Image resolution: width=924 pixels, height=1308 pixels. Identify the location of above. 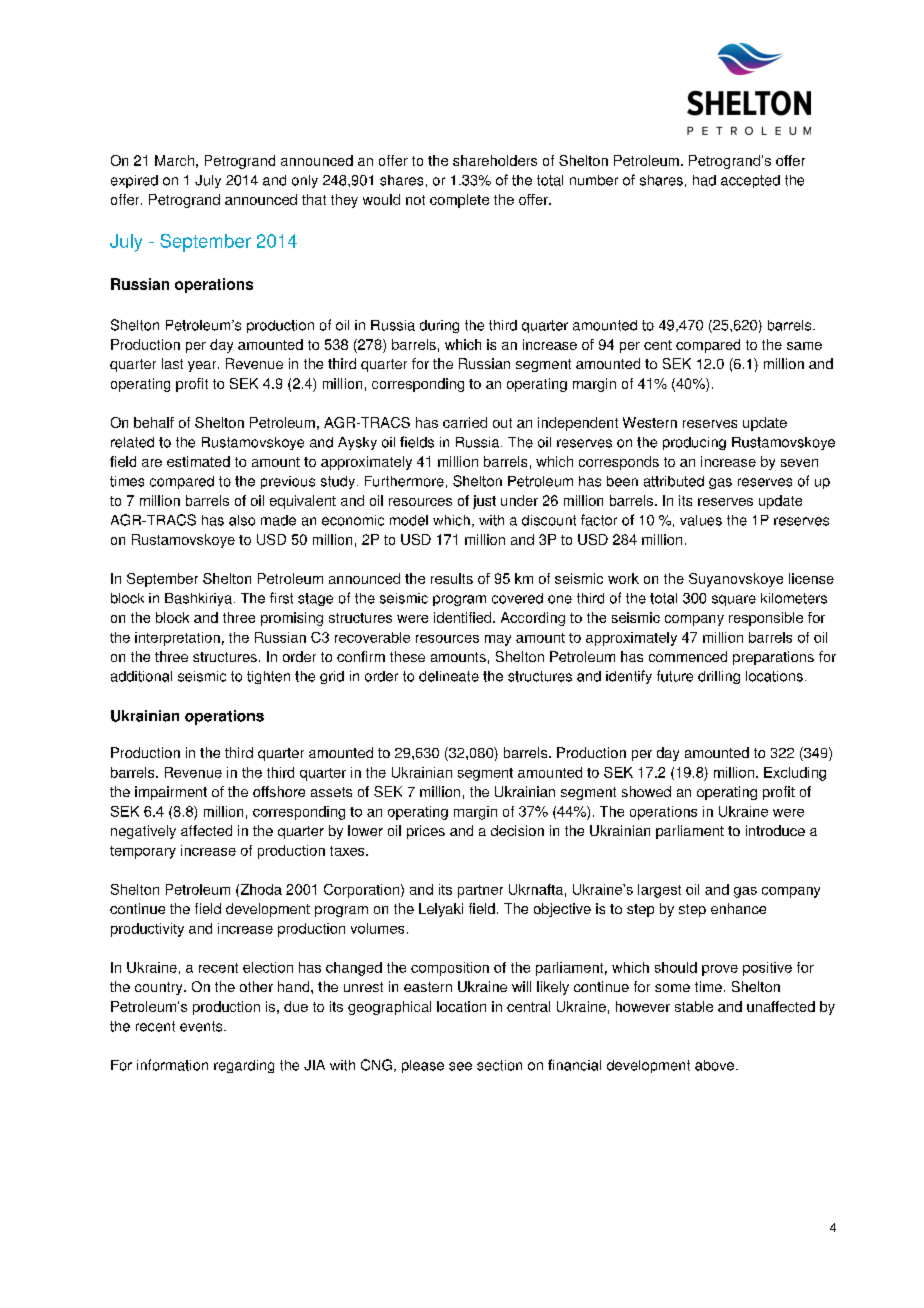
(716, 1065).
